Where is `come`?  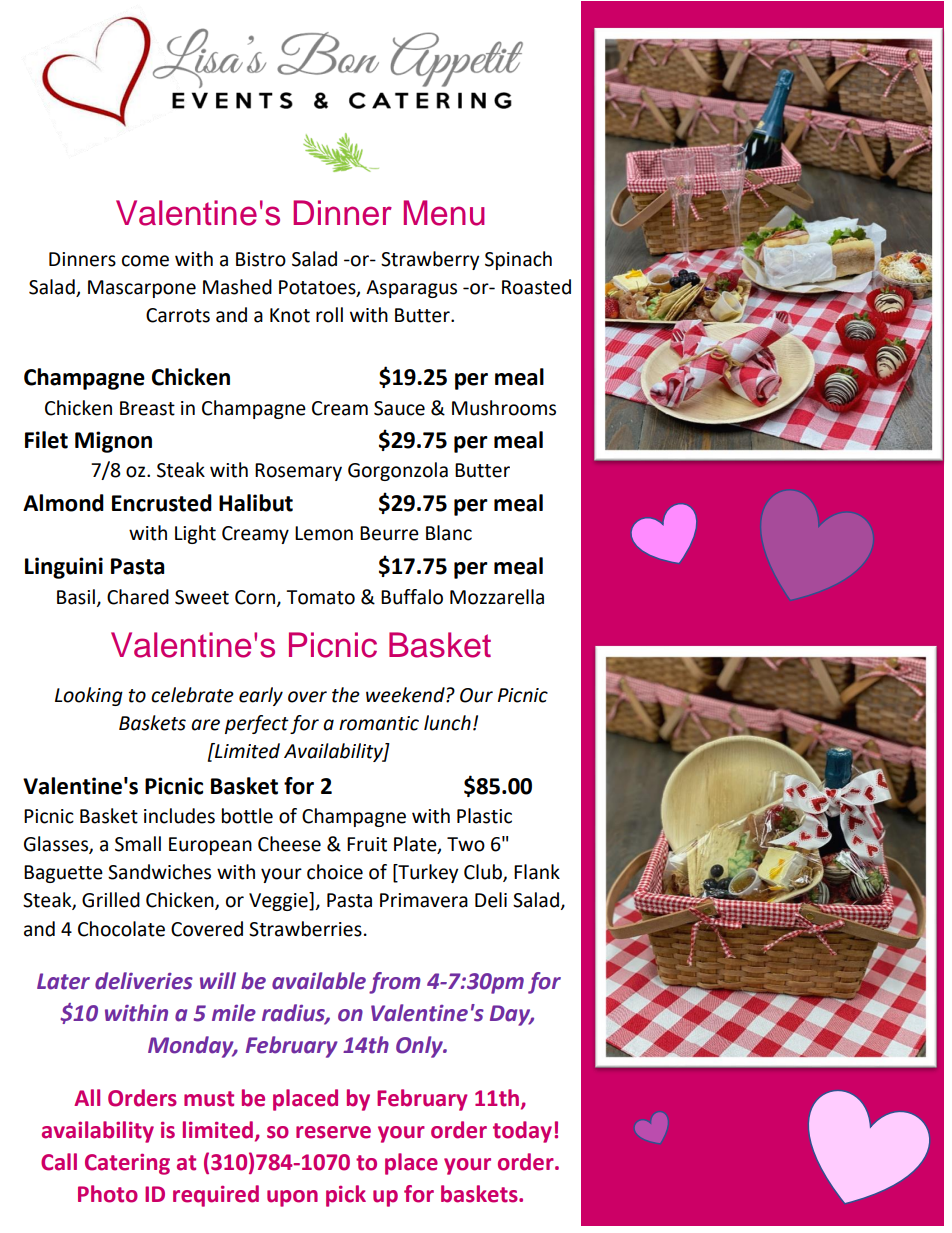
come is located at coordinates (145, 261).
